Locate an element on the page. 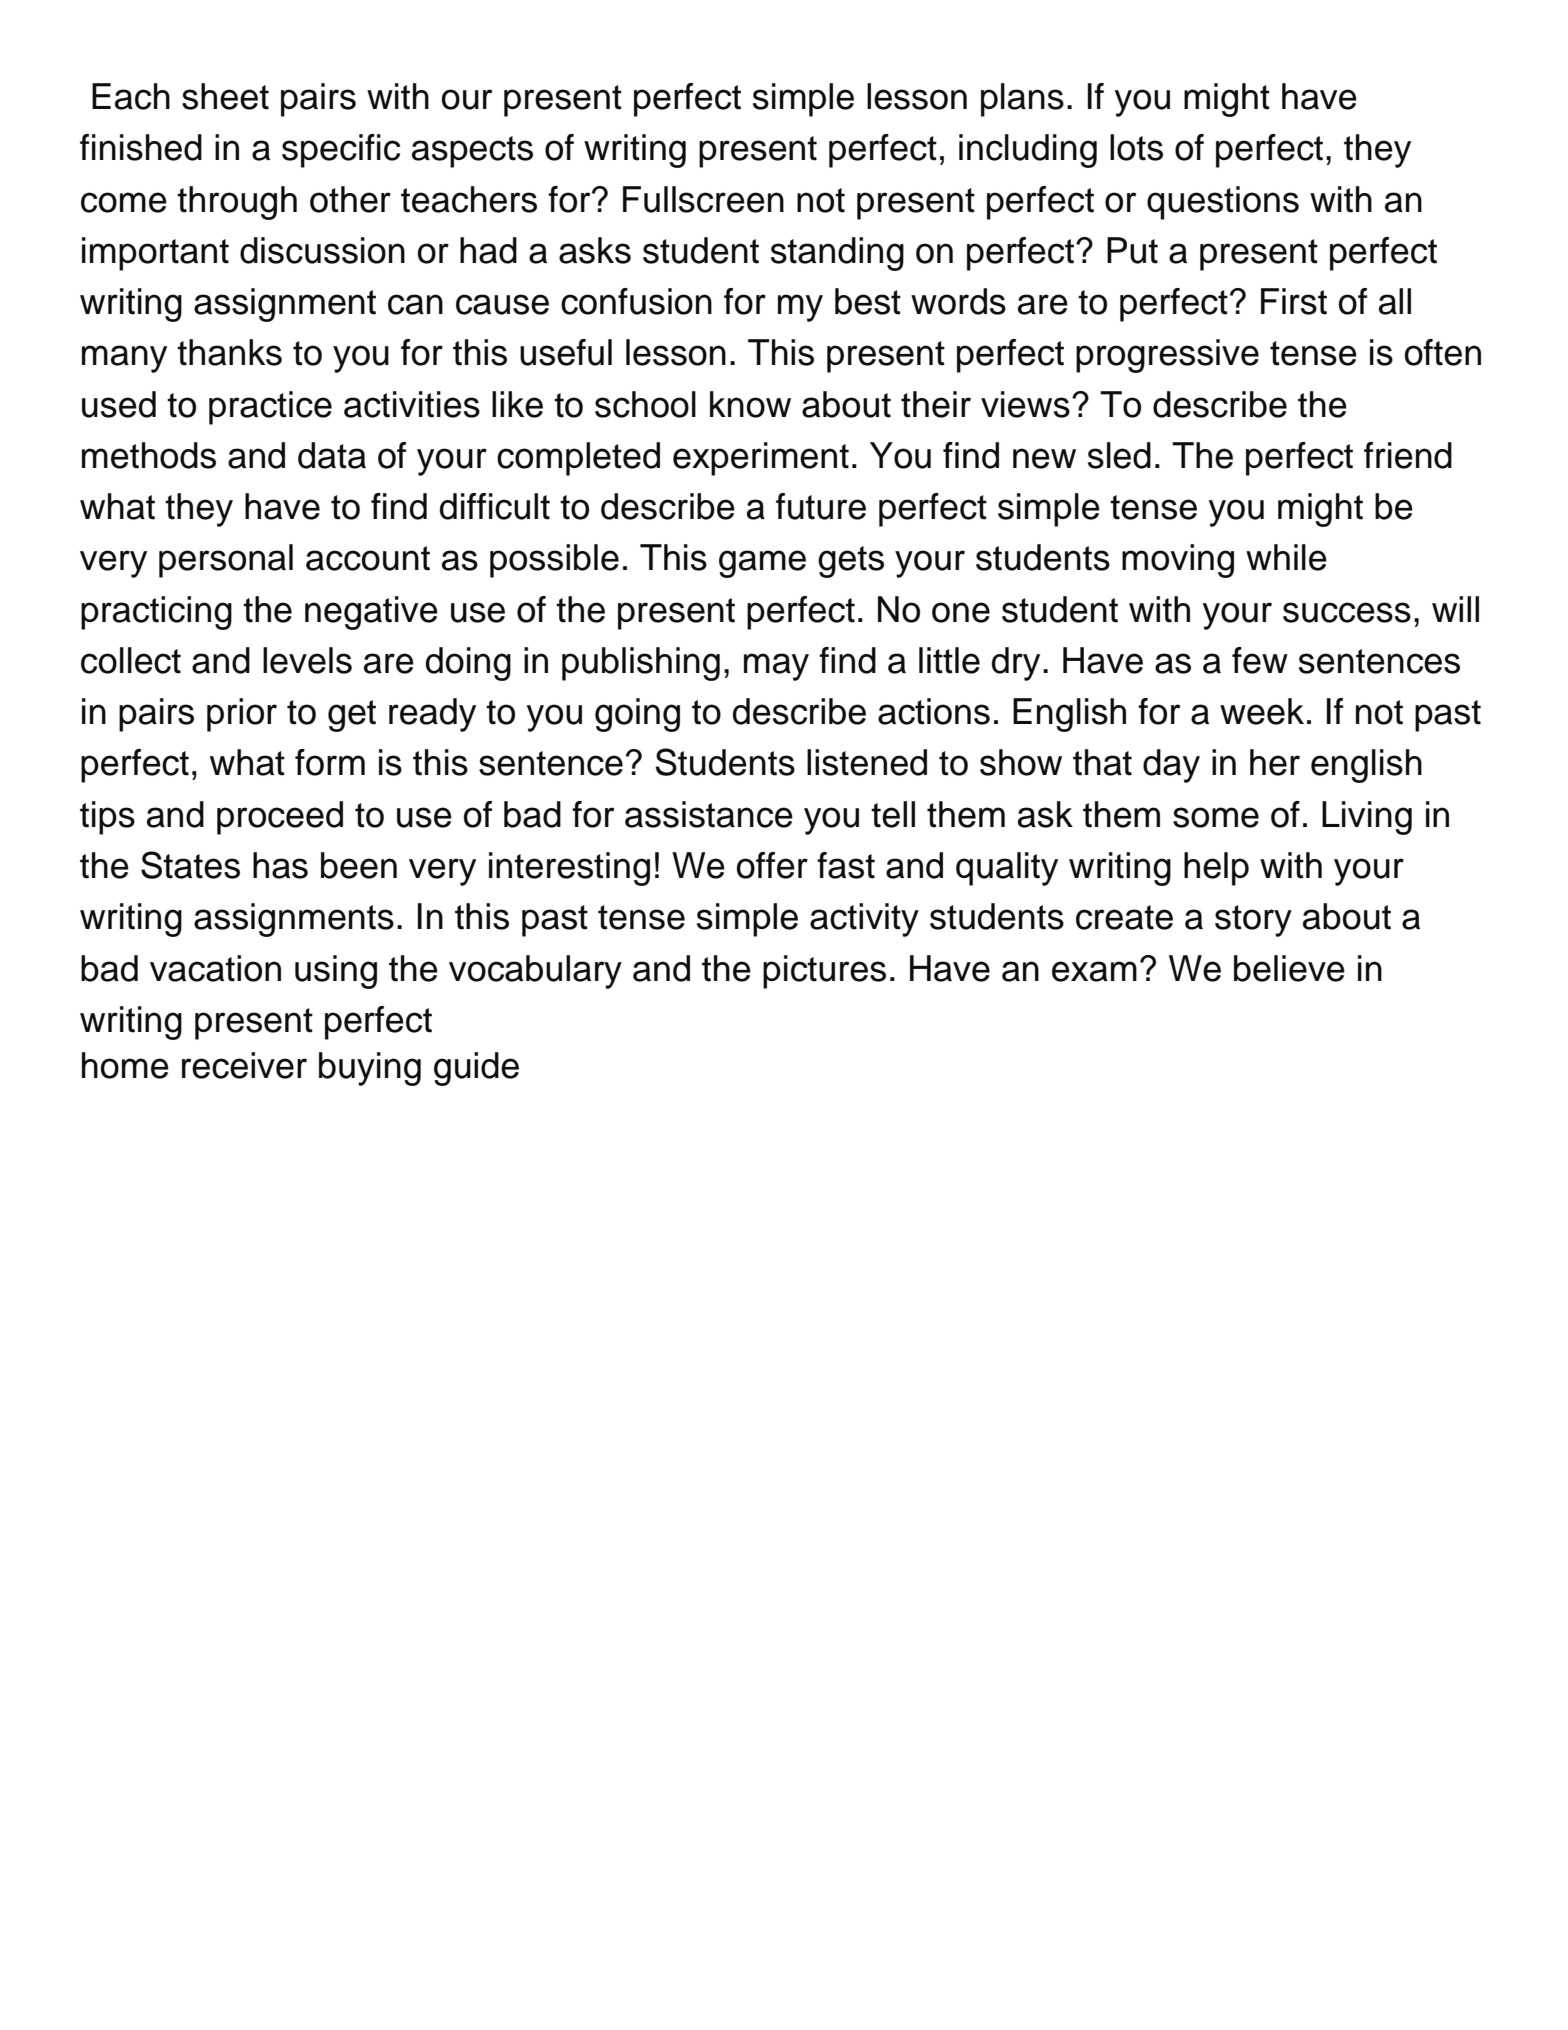 Image resolution: width=1568 pixels, height=2030 pixels. game is located at coordinates (762, 564).
